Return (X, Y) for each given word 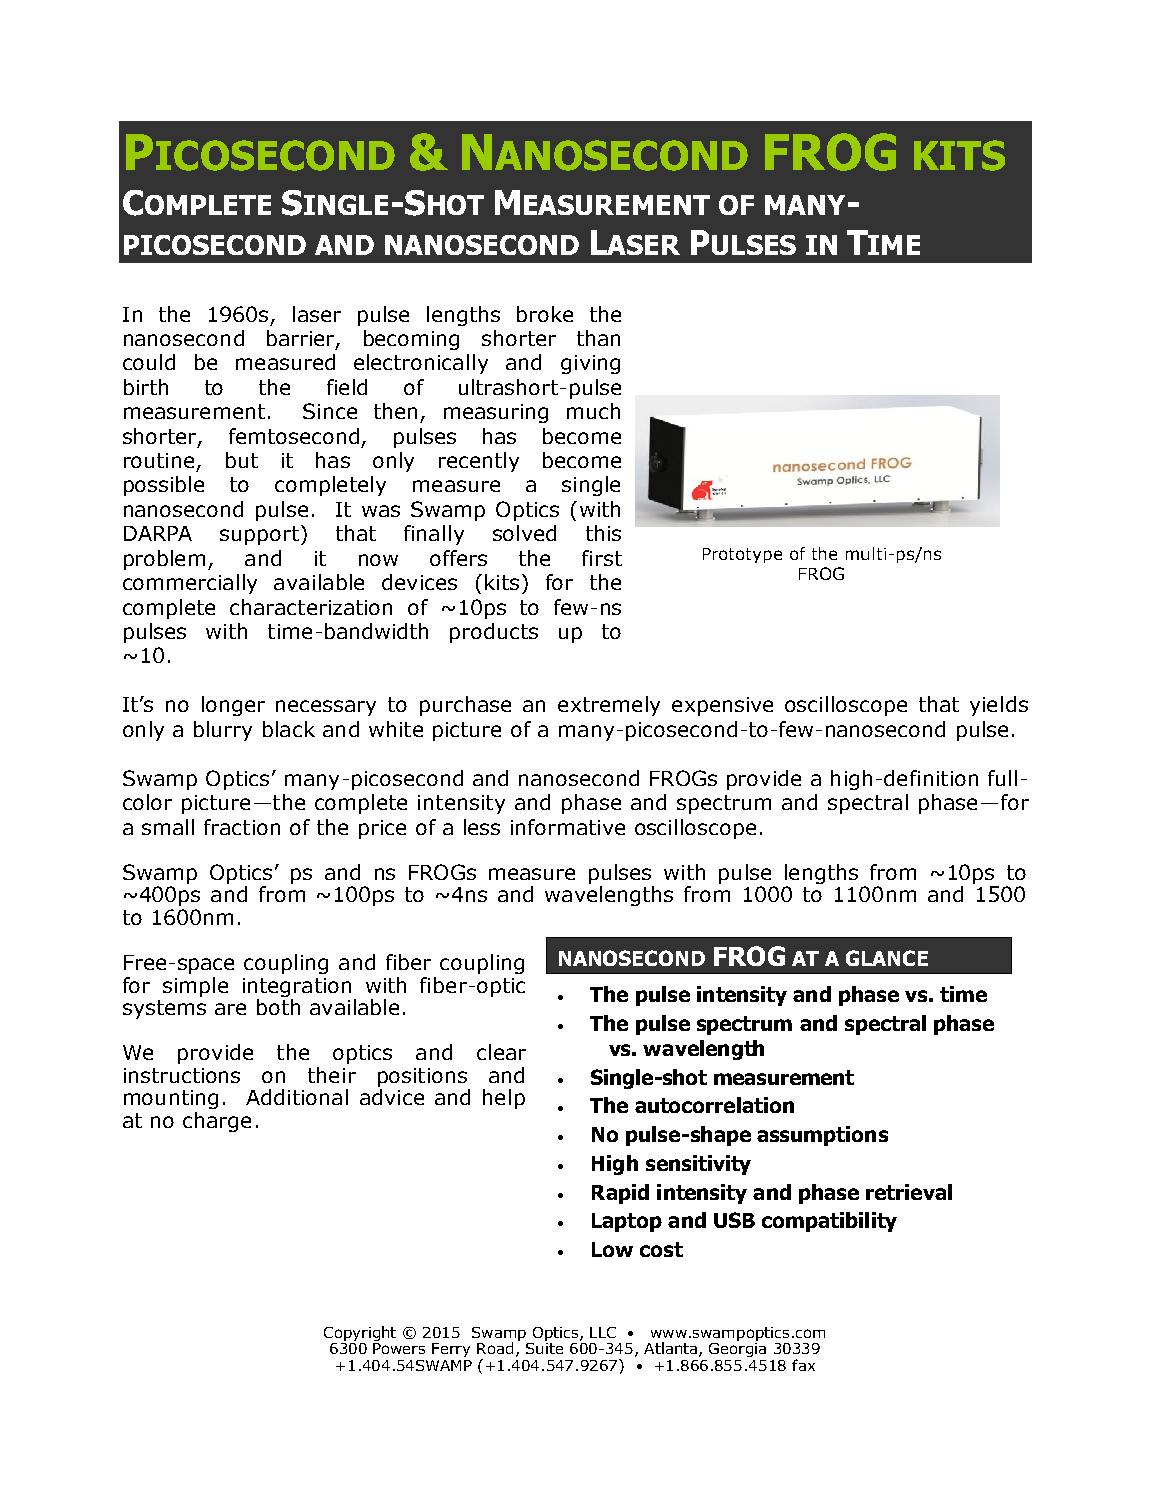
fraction (242, 827)
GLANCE (887, 958)
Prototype (742, 555)
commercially (190, 584)
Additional (297, 1097)
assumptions (822, 1136)
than (598, 338)
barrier (302, 339)
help (504, 1099)
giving (590, 364)
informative (568, 827)
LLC (603, 1332)
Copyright (360, 1333)
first (602, 558)
